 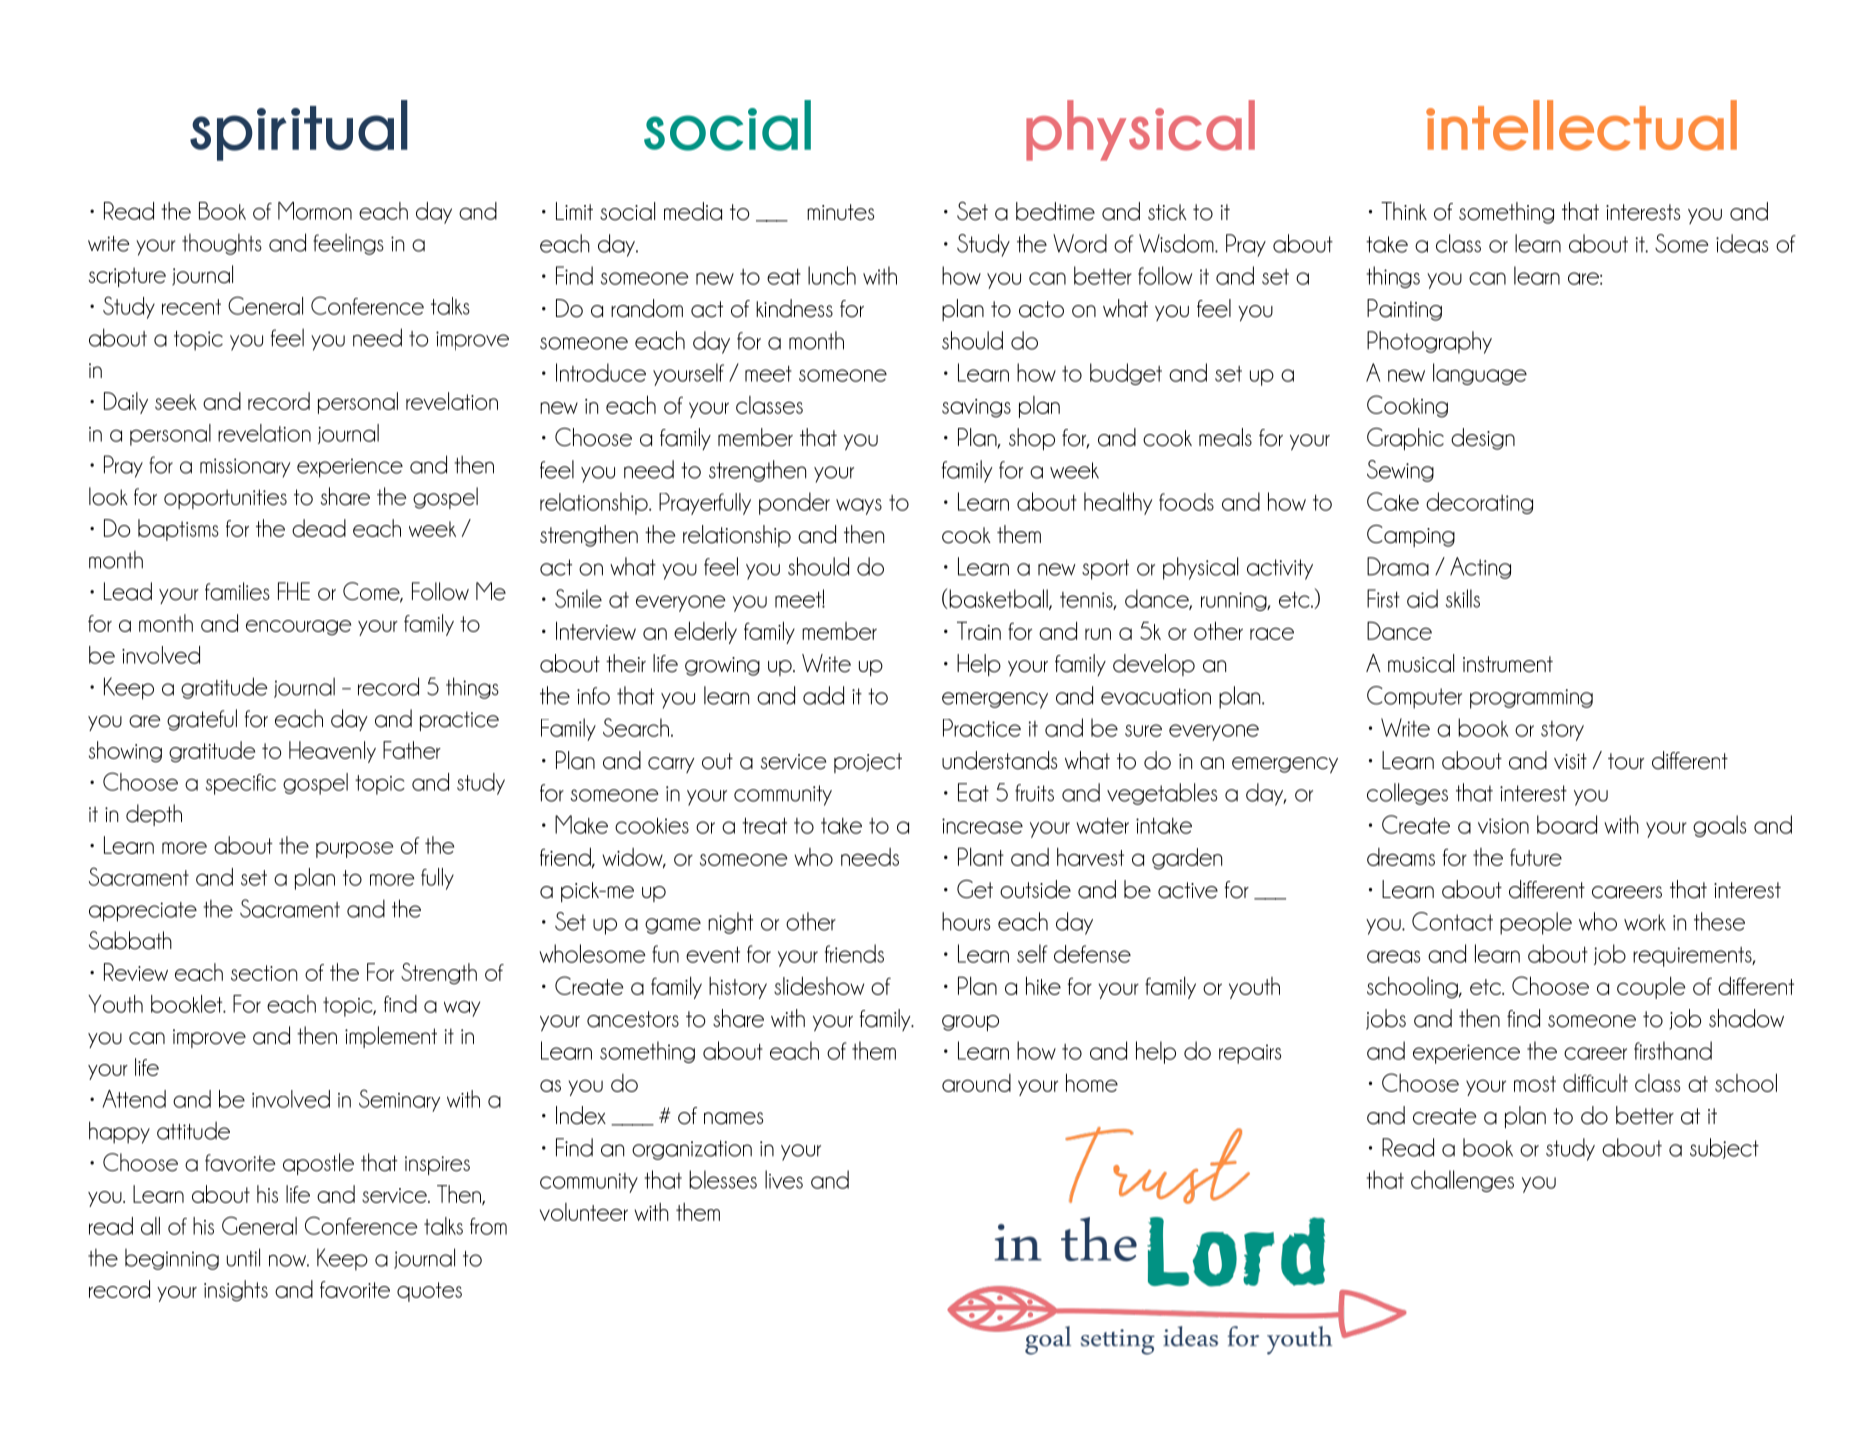 What do you see at coordinates (1531, 699) in the image?
I see `programming` at bounding box center [1531, 699].
